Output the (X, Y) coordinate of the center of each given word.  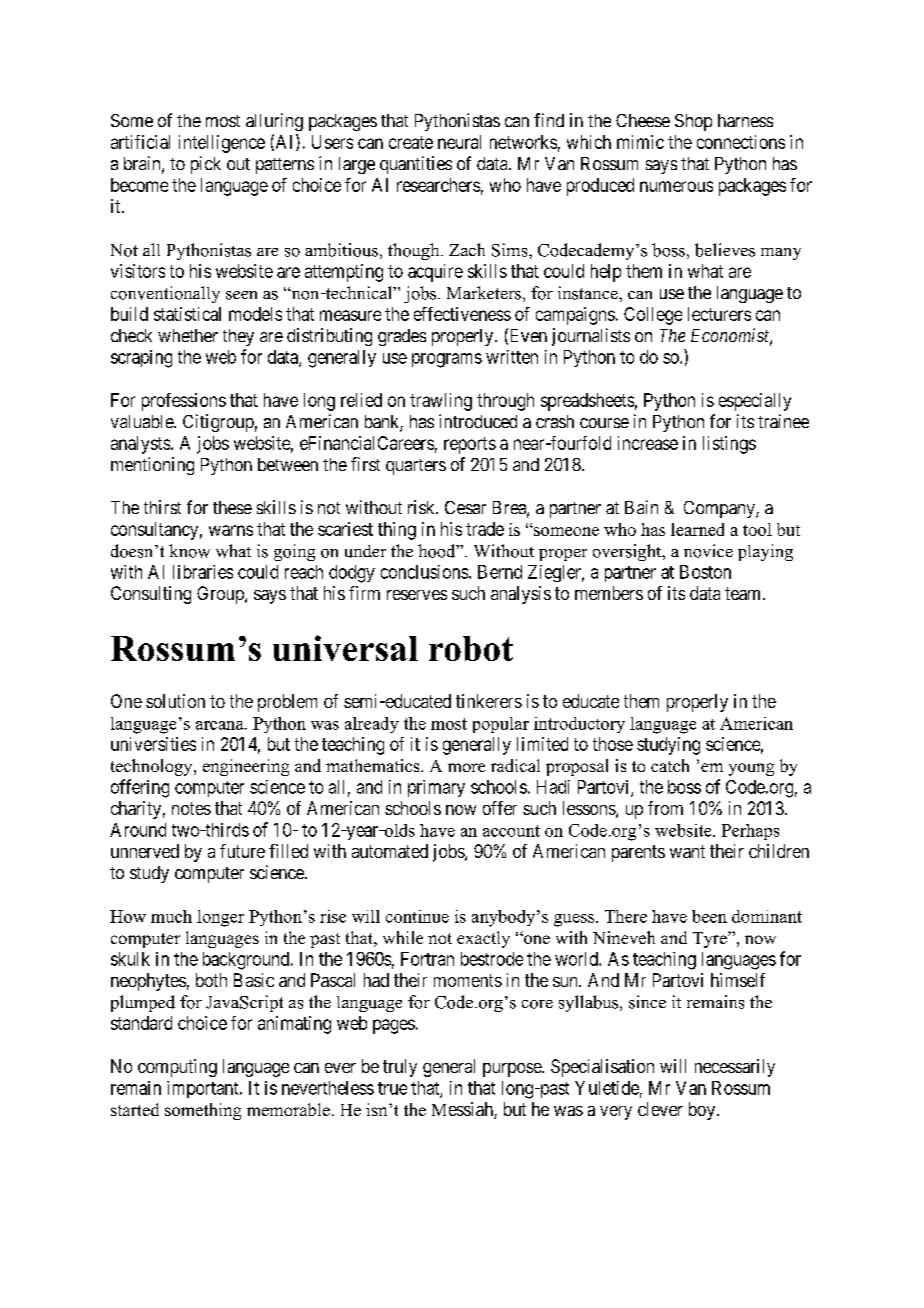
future (242, 851)
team (744, 593)
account (511, 831)
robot (471, 648)
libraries (203, 572)
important (204, 1089)
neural (459, 142)
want (687, 851)
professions (184, 402)
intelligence (222, 144)
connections (741, 142)
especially (755, 402)
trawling (441, 402)
